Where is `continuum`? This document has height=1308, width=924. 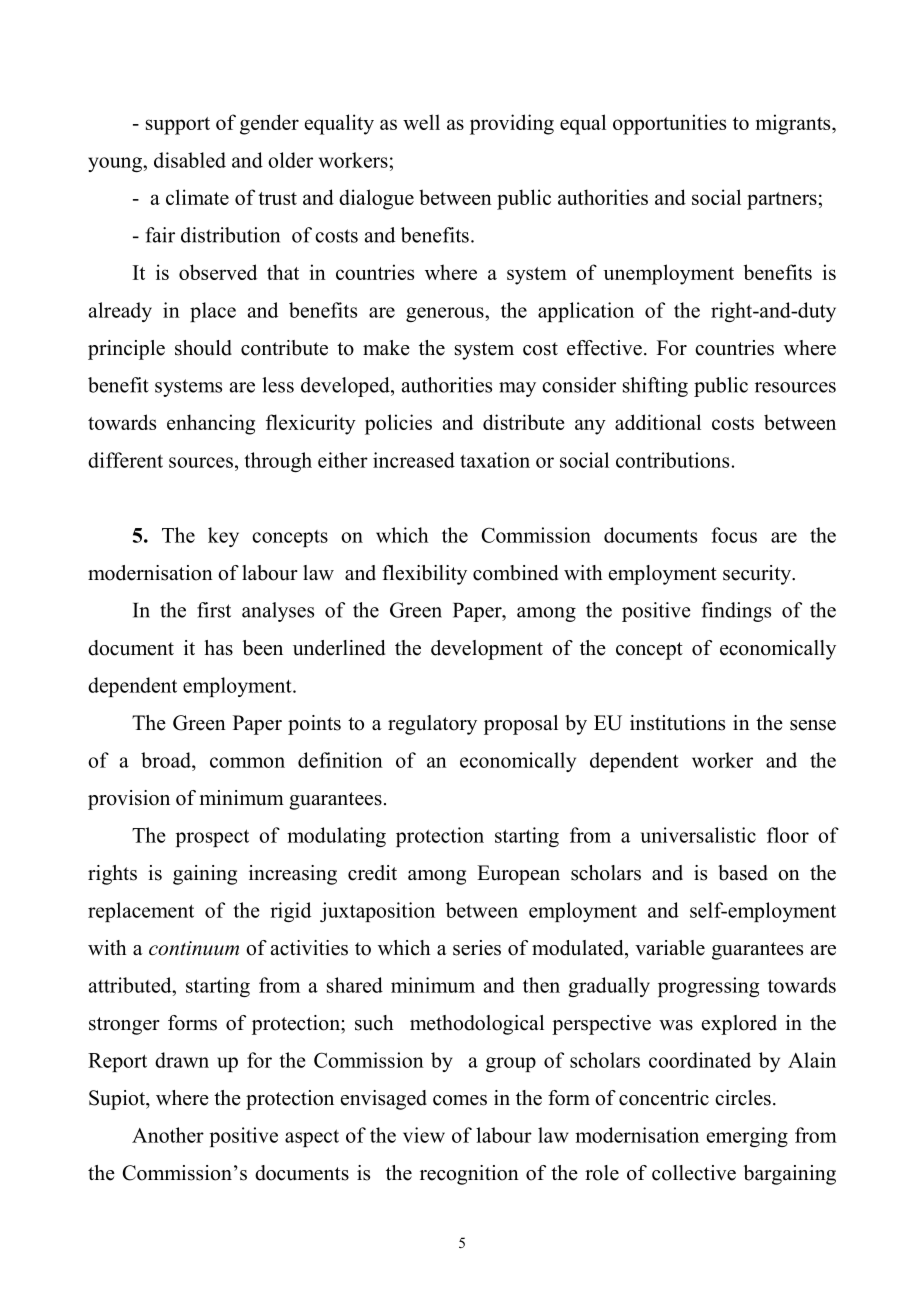 continuum is located at coordinates (194, 948).
